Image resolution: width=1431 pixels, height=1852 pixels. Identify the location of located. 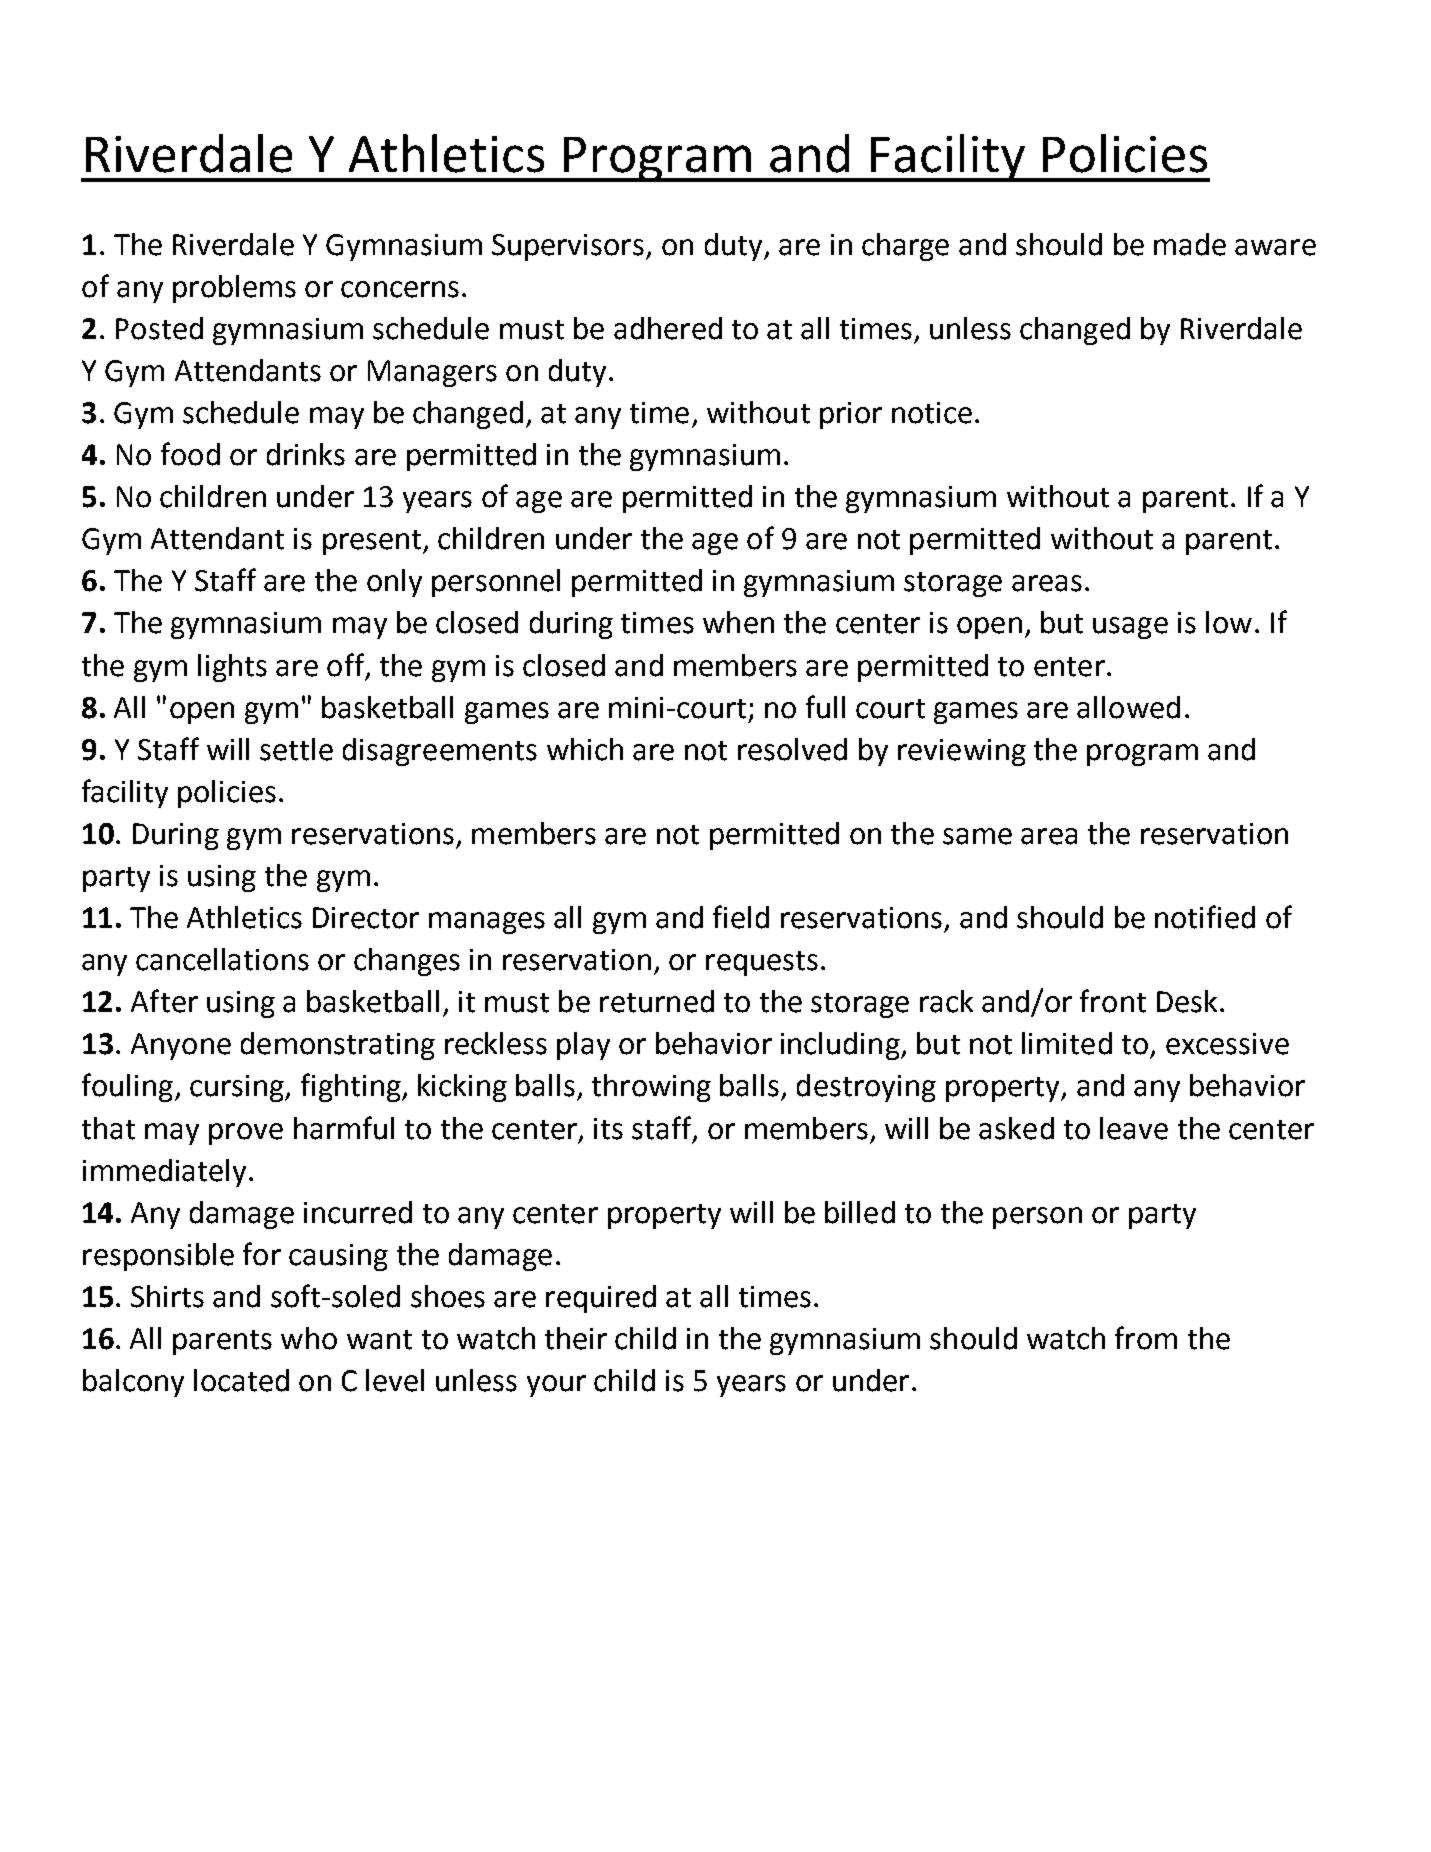
(241, 1380).
